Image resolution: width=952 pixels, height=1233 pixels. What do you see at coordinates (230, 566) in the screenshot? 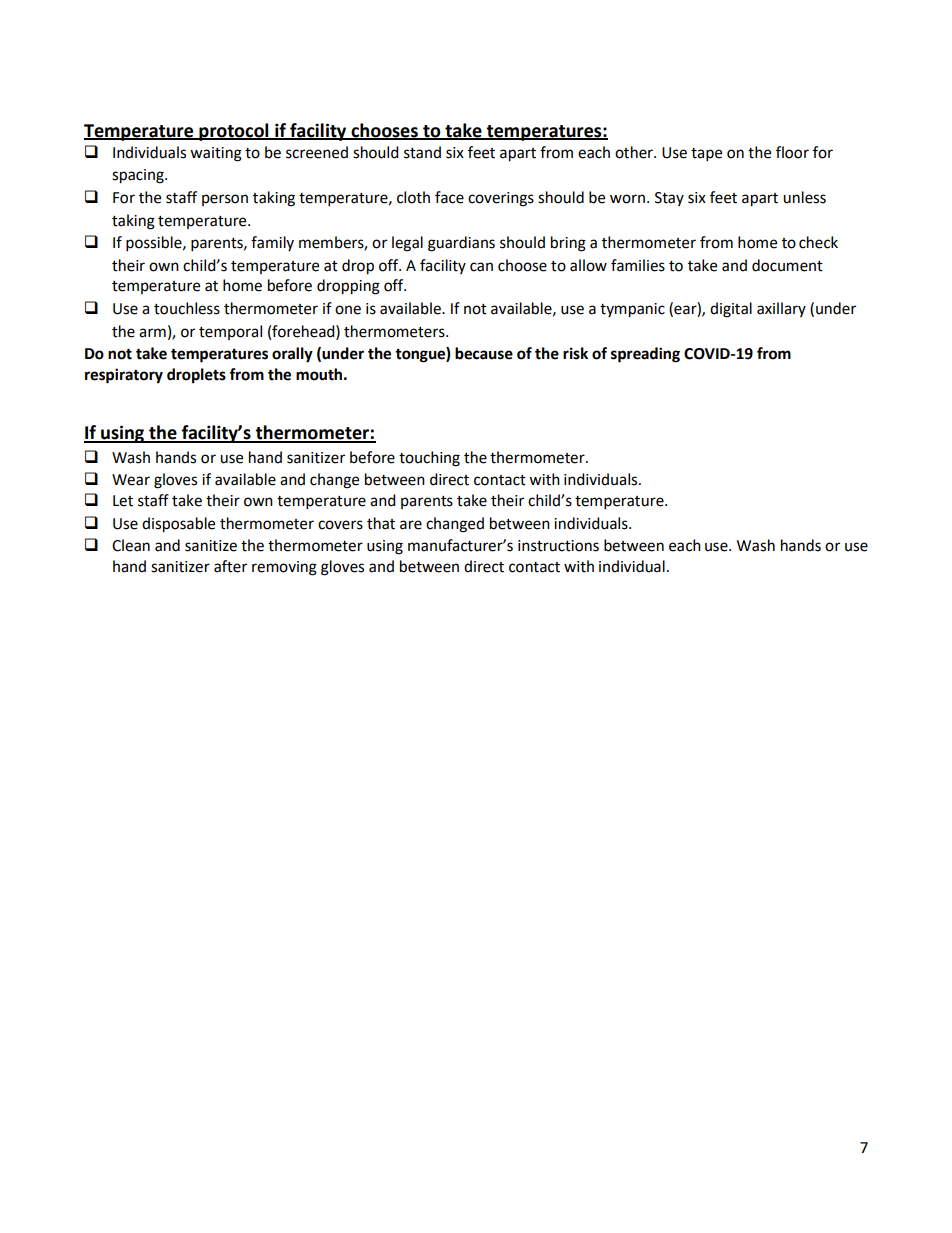
I see `after` at bounding box center [230, 566].
